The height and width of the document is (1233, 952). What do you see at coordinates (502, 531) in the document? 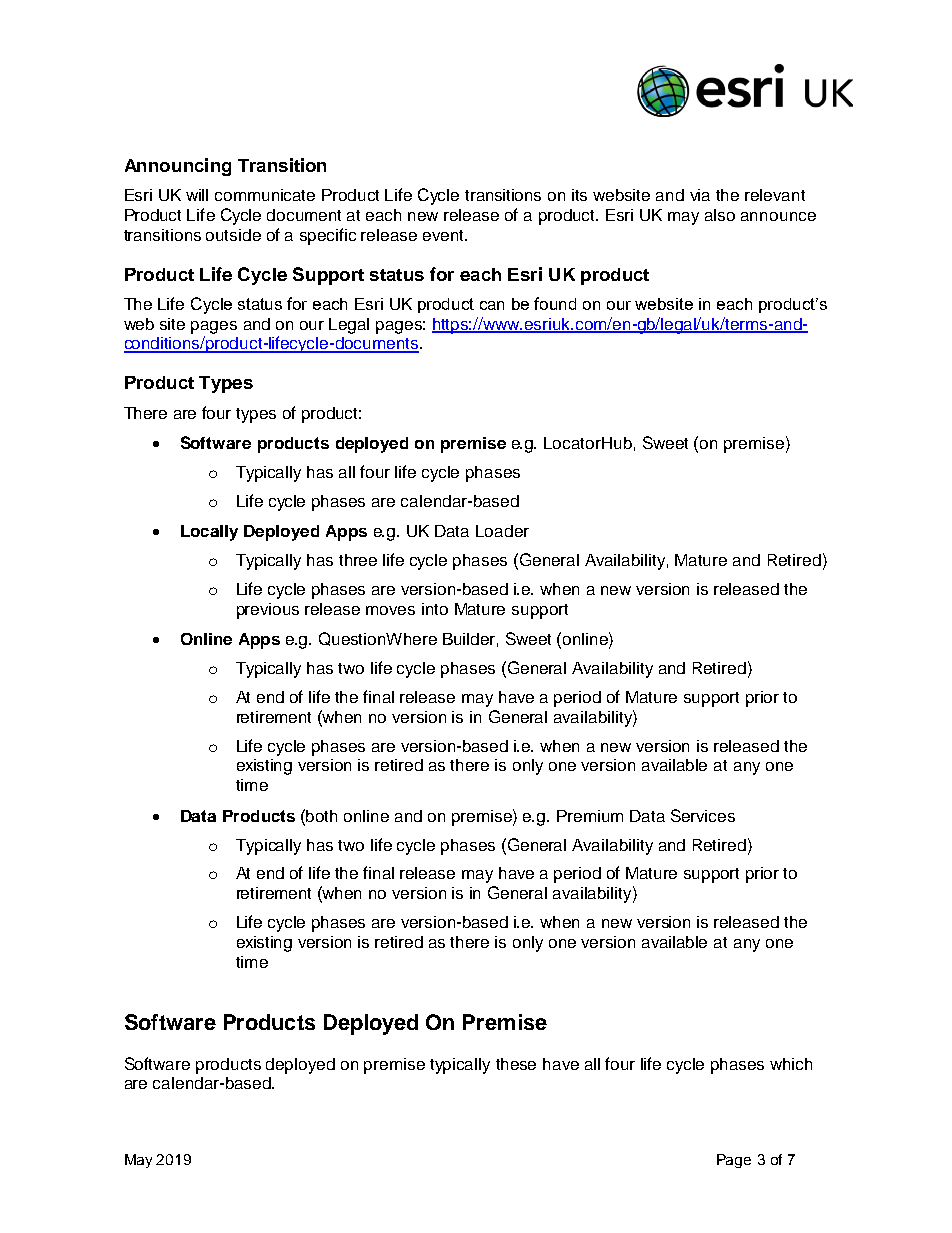
I see `Loader` at bounding box center [502, 531].
